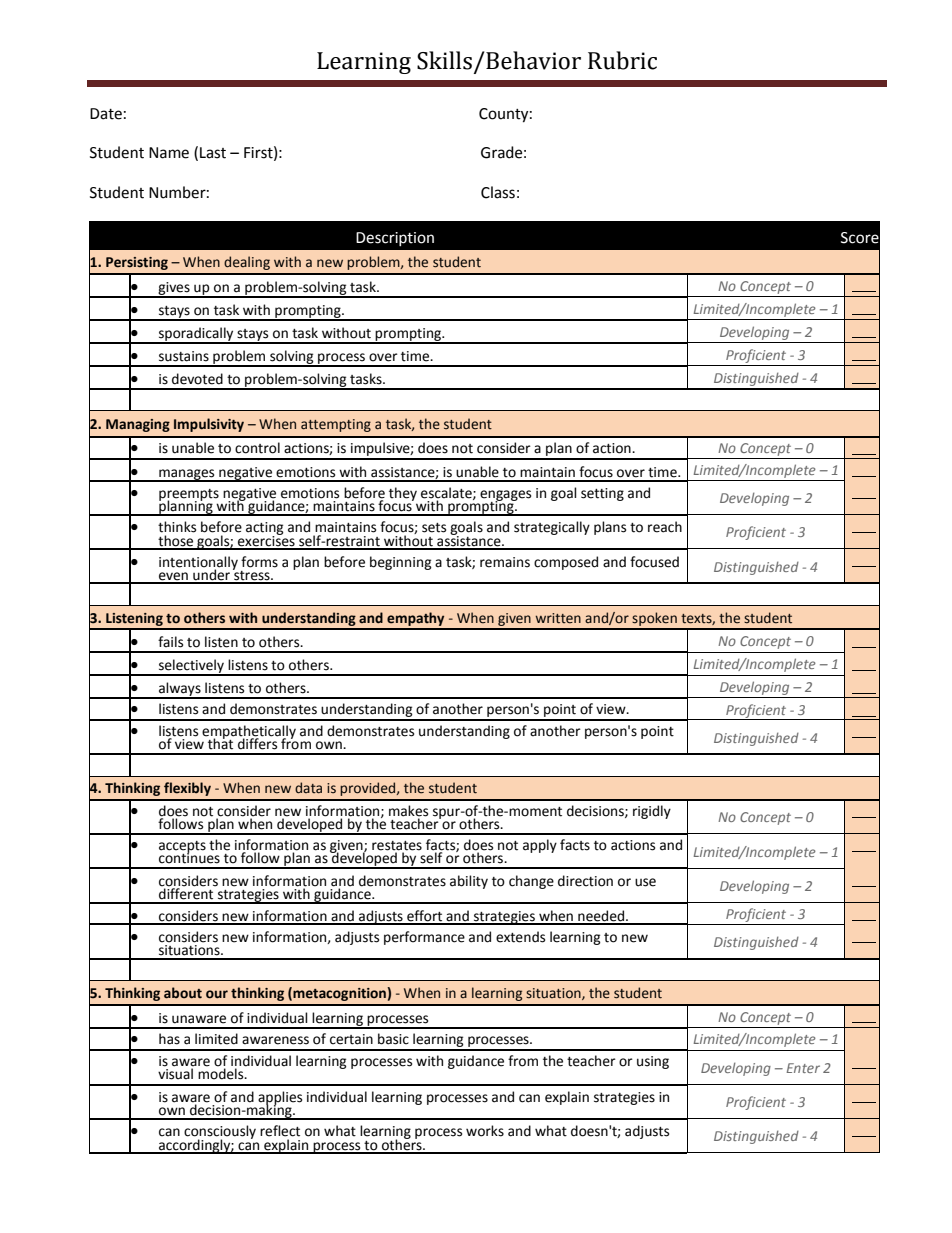  I want to click on Class, so click(498, 192).
